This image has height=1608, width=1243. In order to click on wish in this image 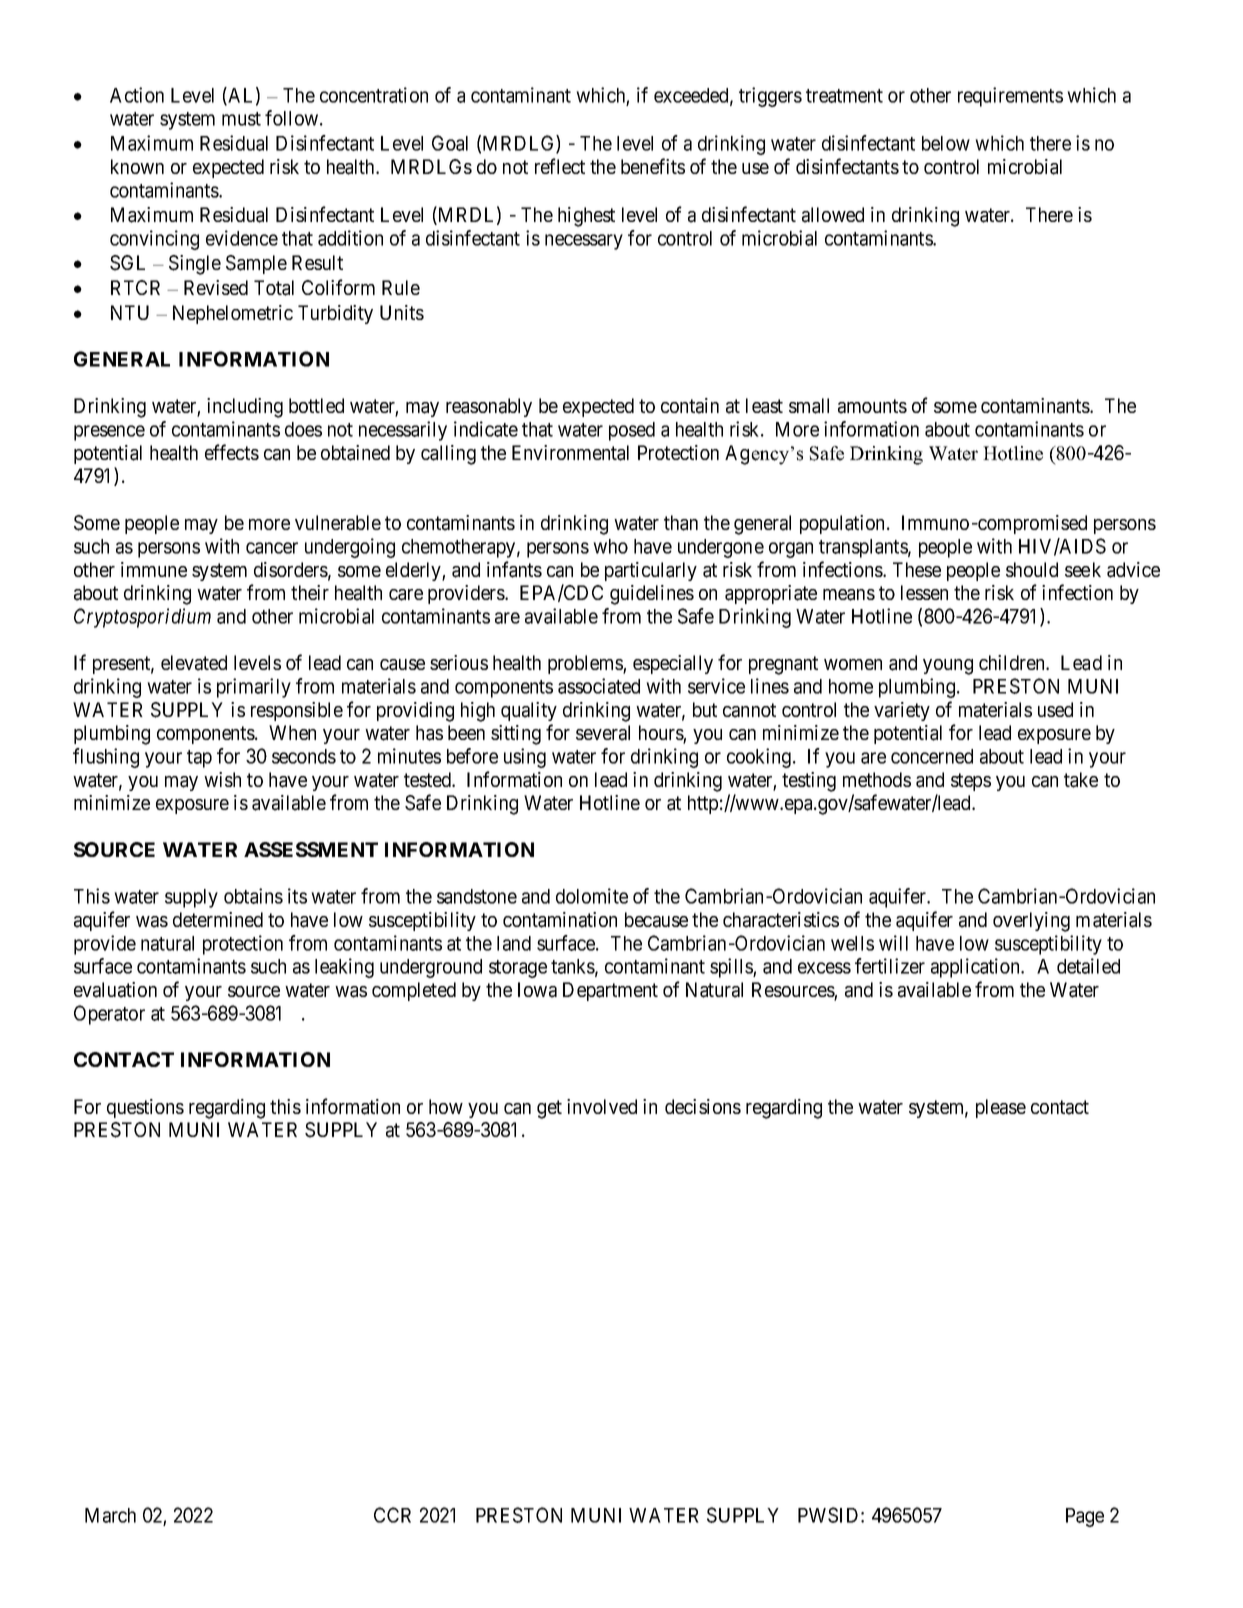, I will do `click(222, 779)`.
